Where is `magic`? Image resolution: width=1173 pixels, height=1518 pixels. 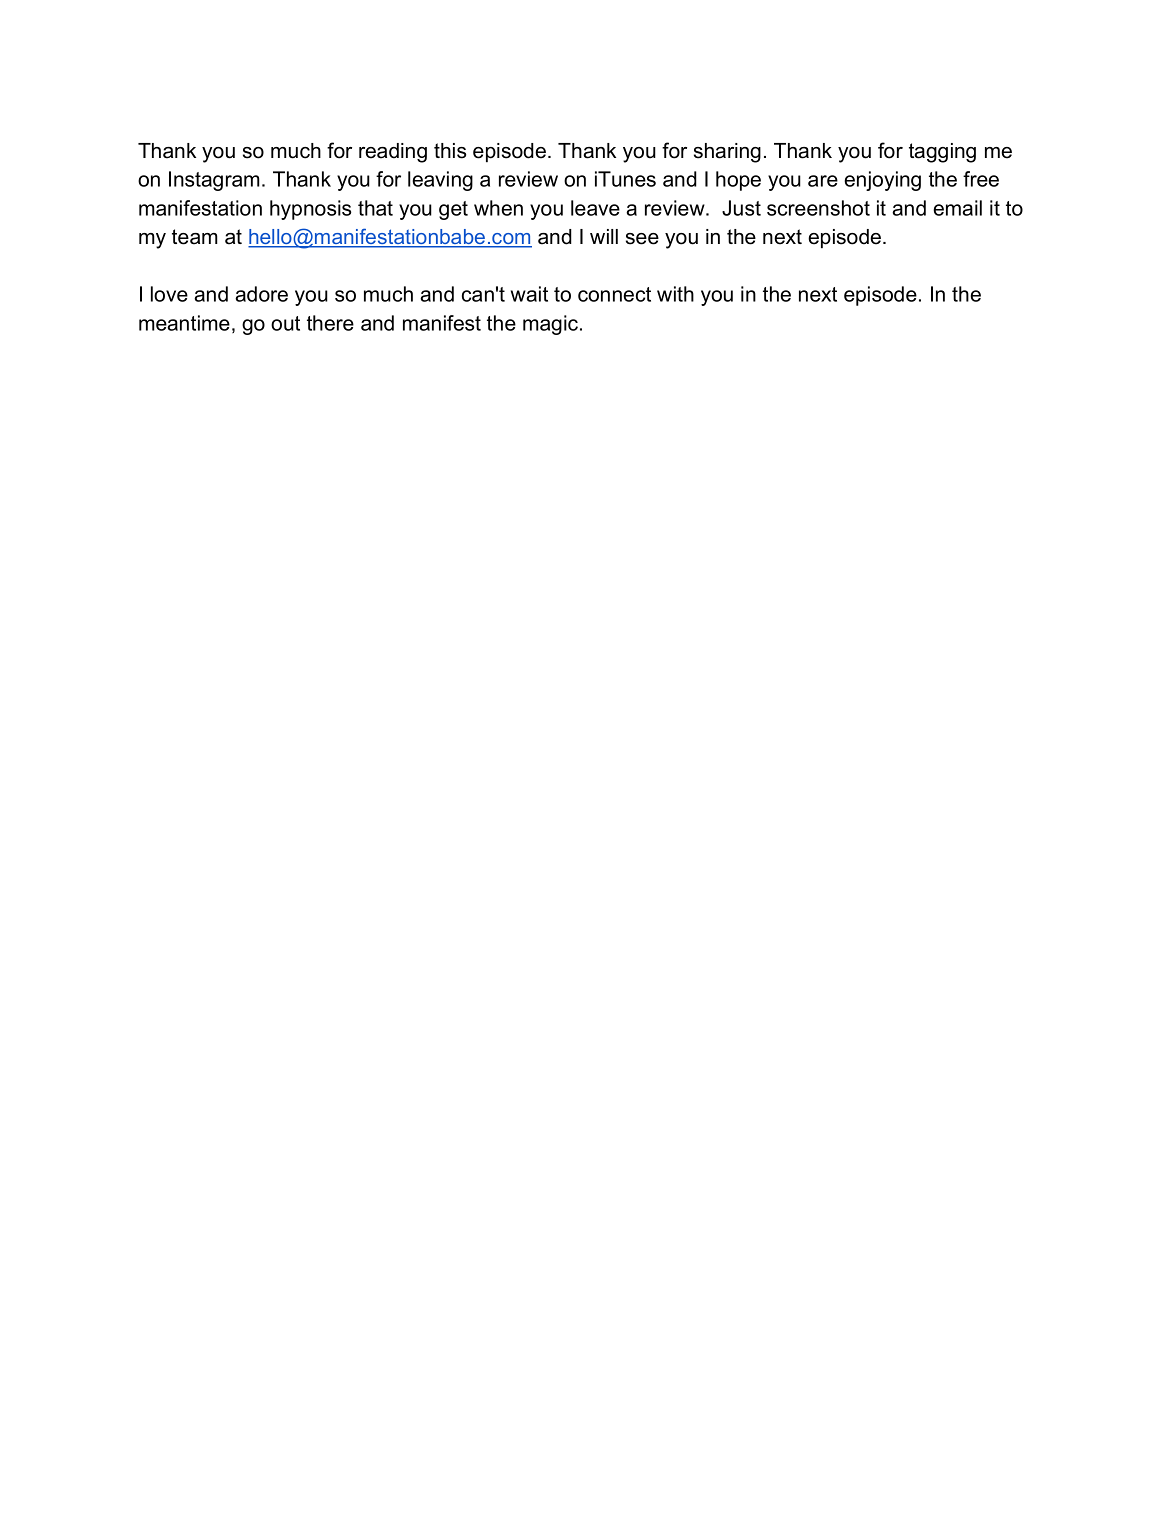 magic is located at coordinates (552, 325).
